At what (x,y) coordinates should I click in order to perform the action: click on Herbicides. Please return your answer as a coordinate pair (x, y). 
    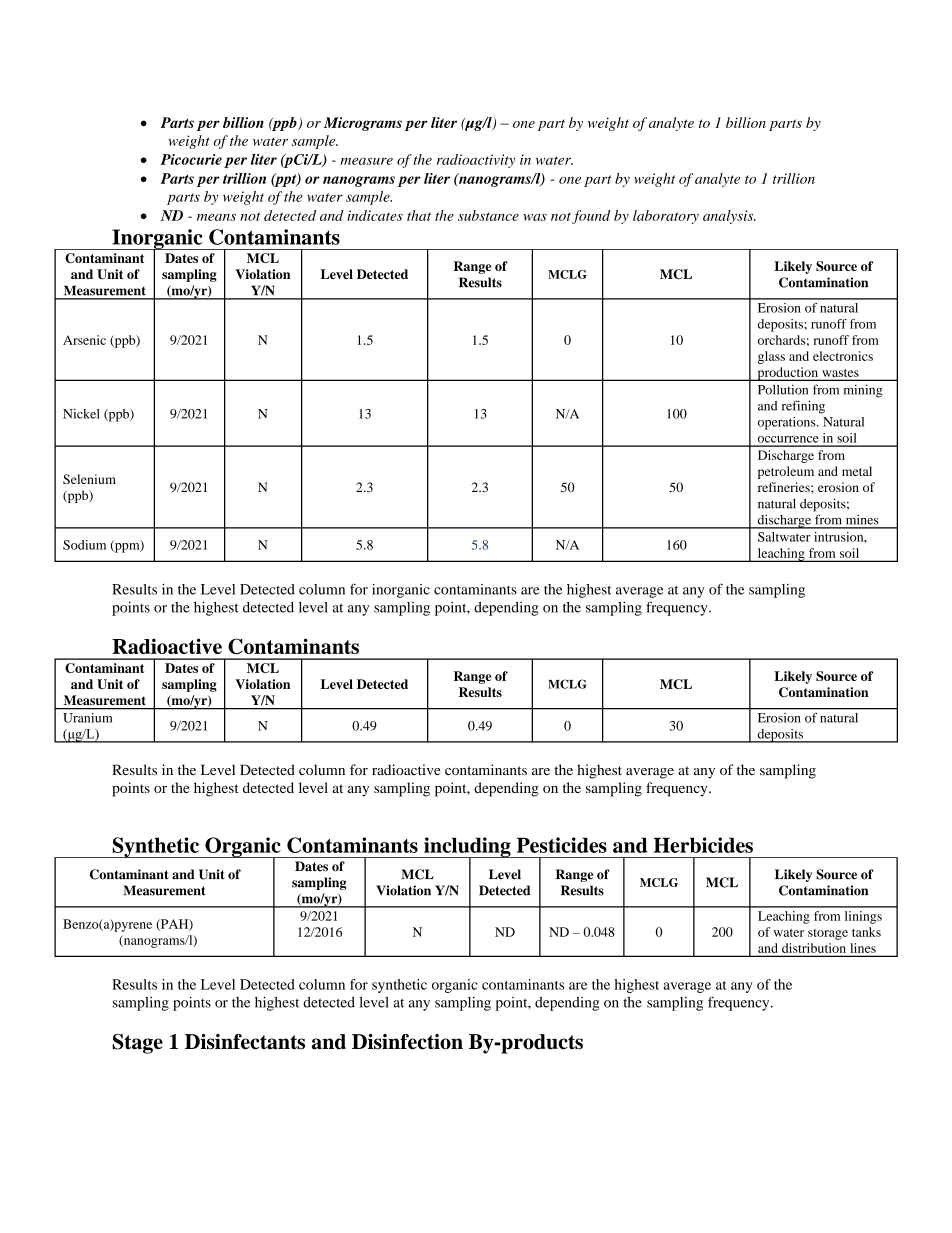
    Looking at the image, I should click on (703, 845).
